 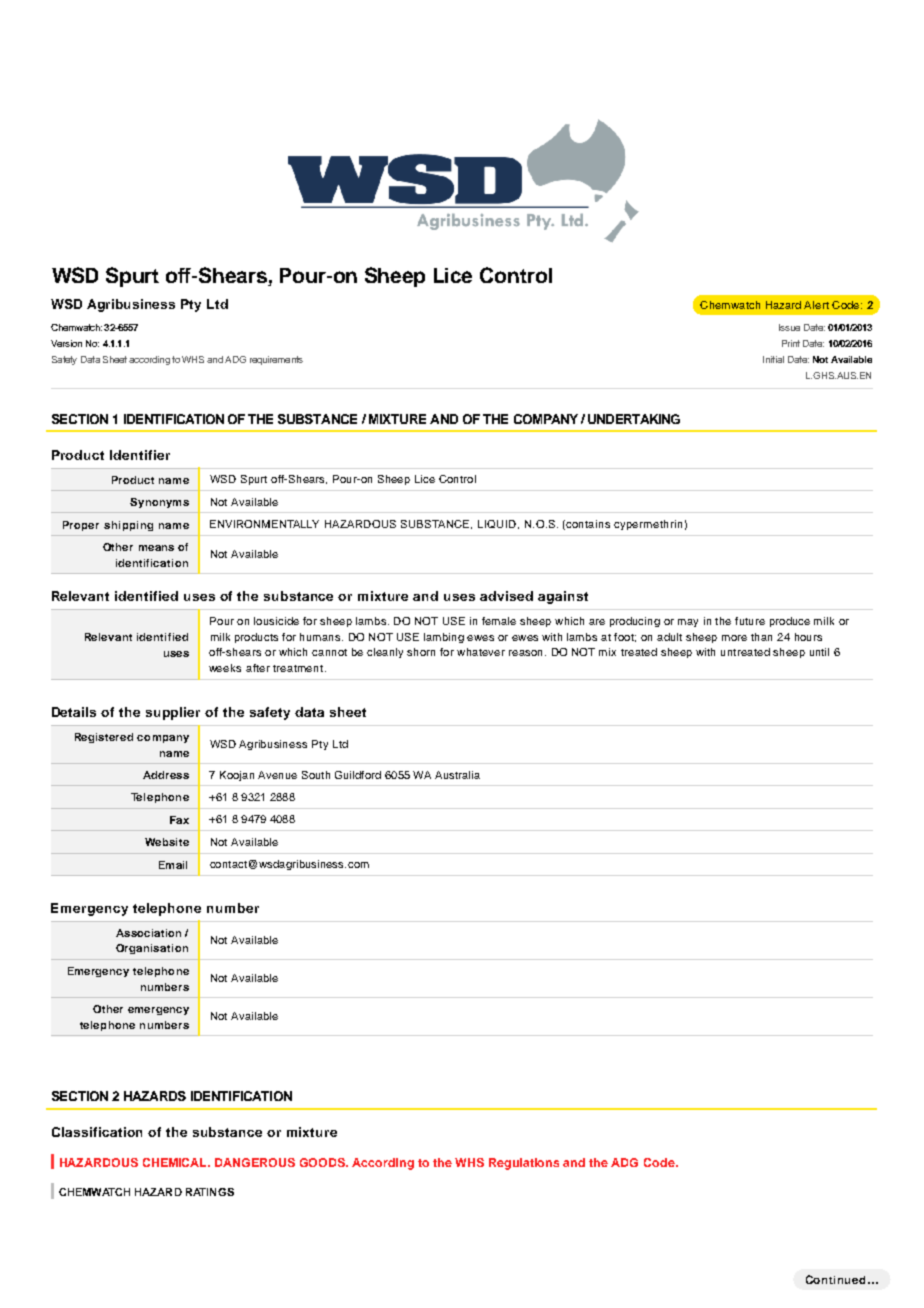 What do you see at coordinates (789, 327) in the screenshot?
I see `Issue` at bounding box center [789, 327].
